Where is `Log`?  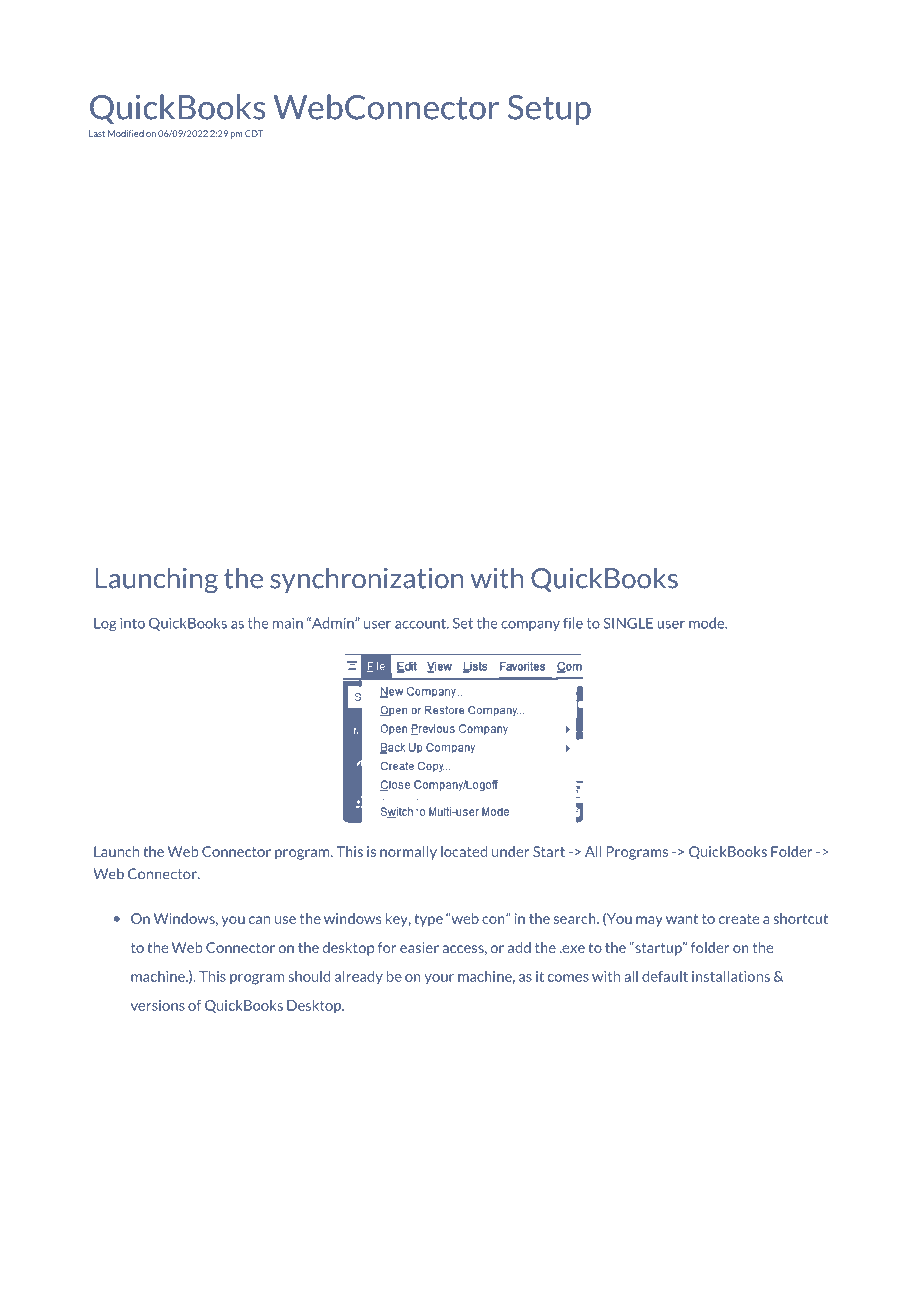 Log is located at coordinates (105, 624).
